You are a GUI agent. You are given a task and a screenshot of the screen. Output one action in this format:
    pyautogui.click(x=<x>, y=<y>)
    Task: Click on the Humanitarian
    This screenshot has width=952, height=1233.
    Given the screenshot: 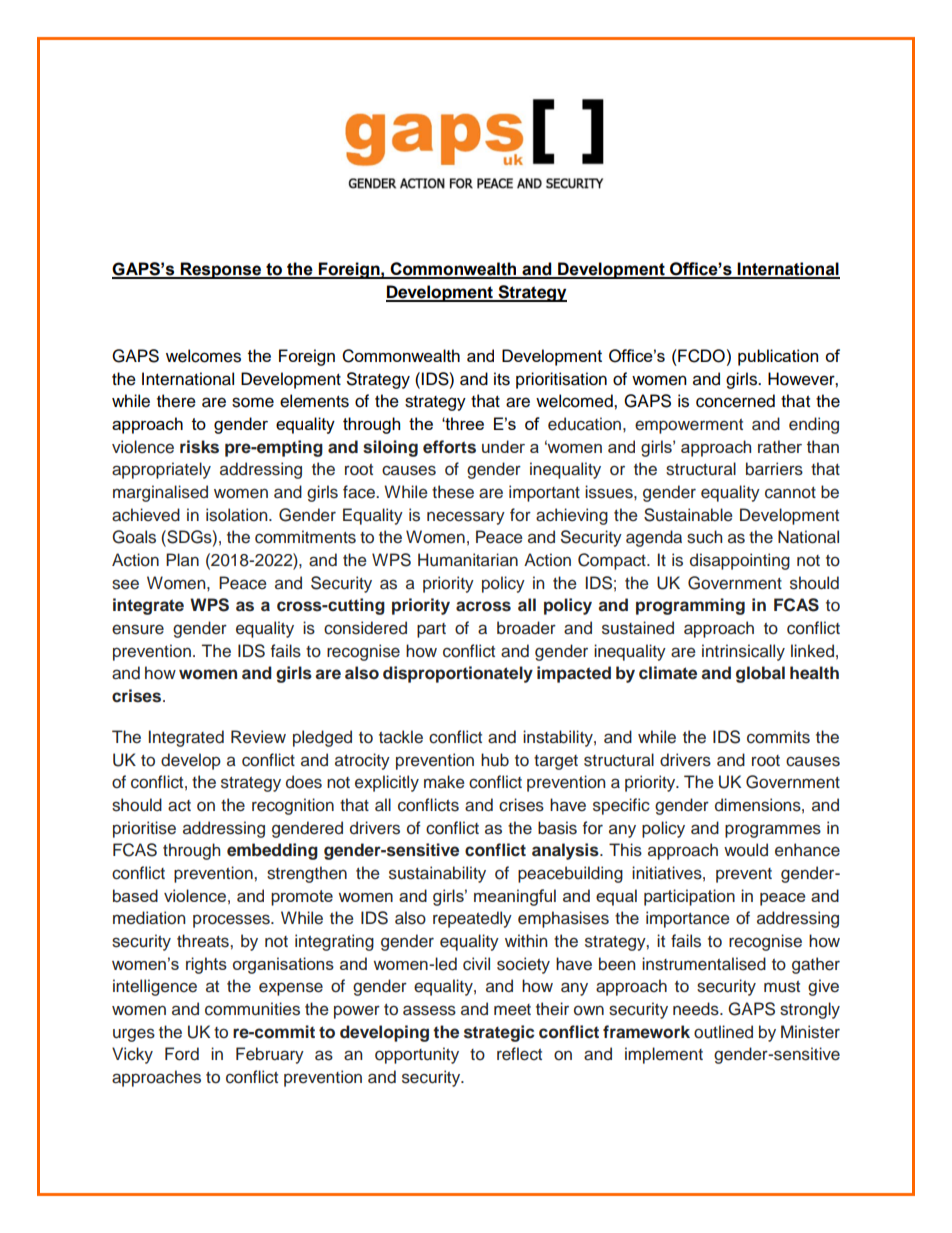 What is the action you would take?
    pyautogui.click(x=468, y=560)
